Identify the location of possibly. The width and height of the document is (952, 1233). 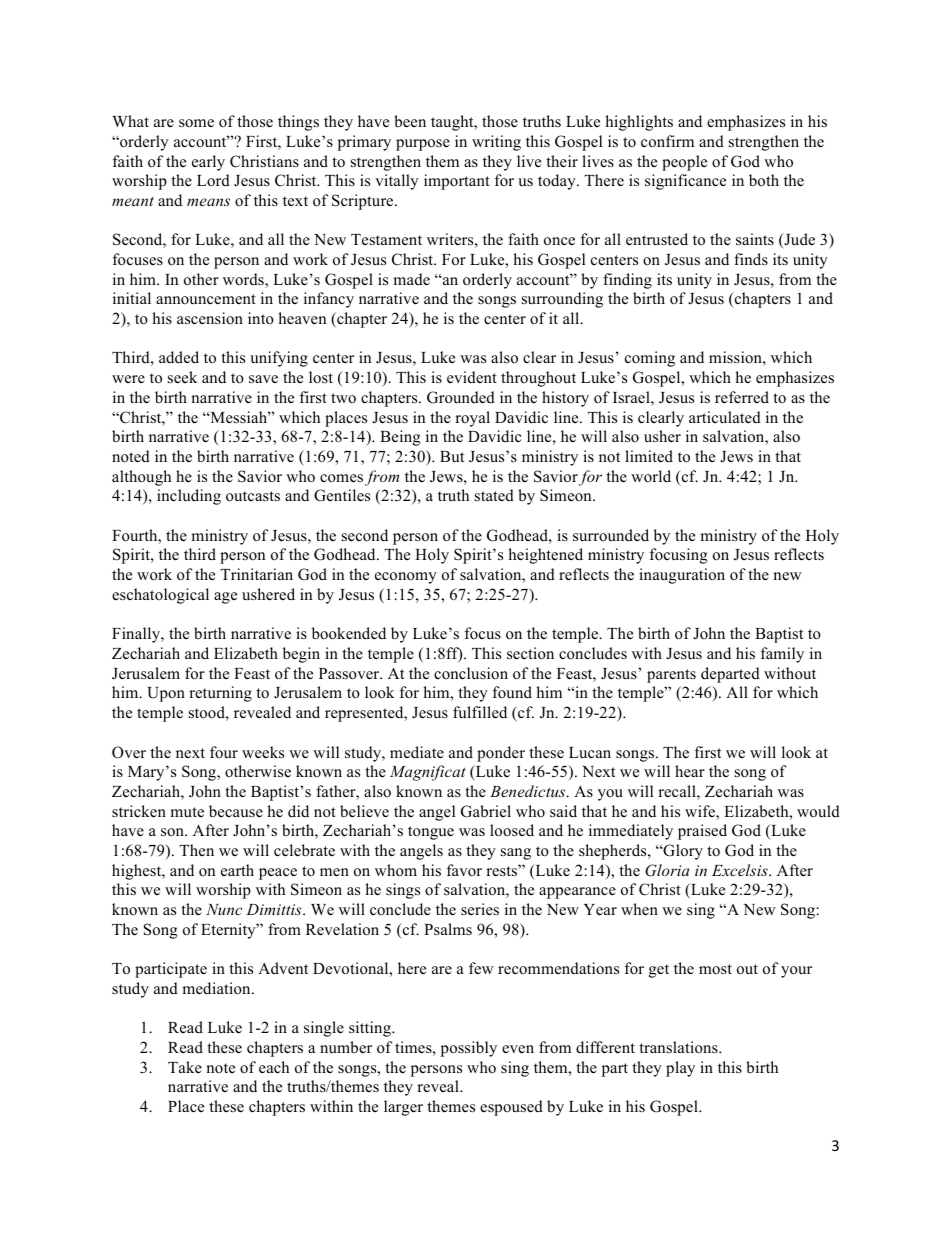
(469, 1049).
